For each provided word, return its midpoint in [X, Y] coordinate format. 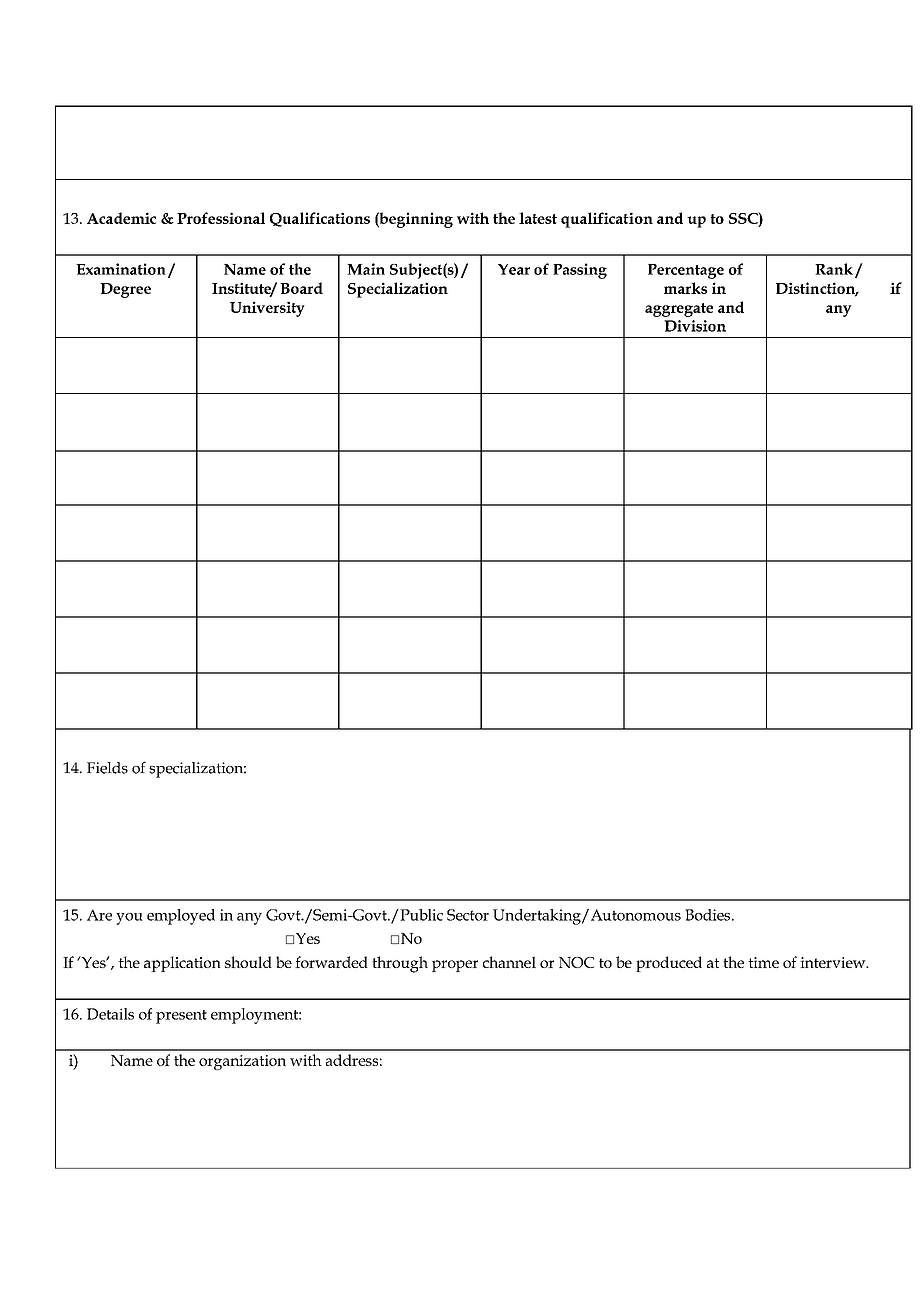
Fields [107, 768]
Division [695, 326]
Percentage [686, 271]
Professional [221, 218]
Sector [468, 915]
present [181, 1017]
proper [455, 966]
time [763, 962]
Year [514, 269]
